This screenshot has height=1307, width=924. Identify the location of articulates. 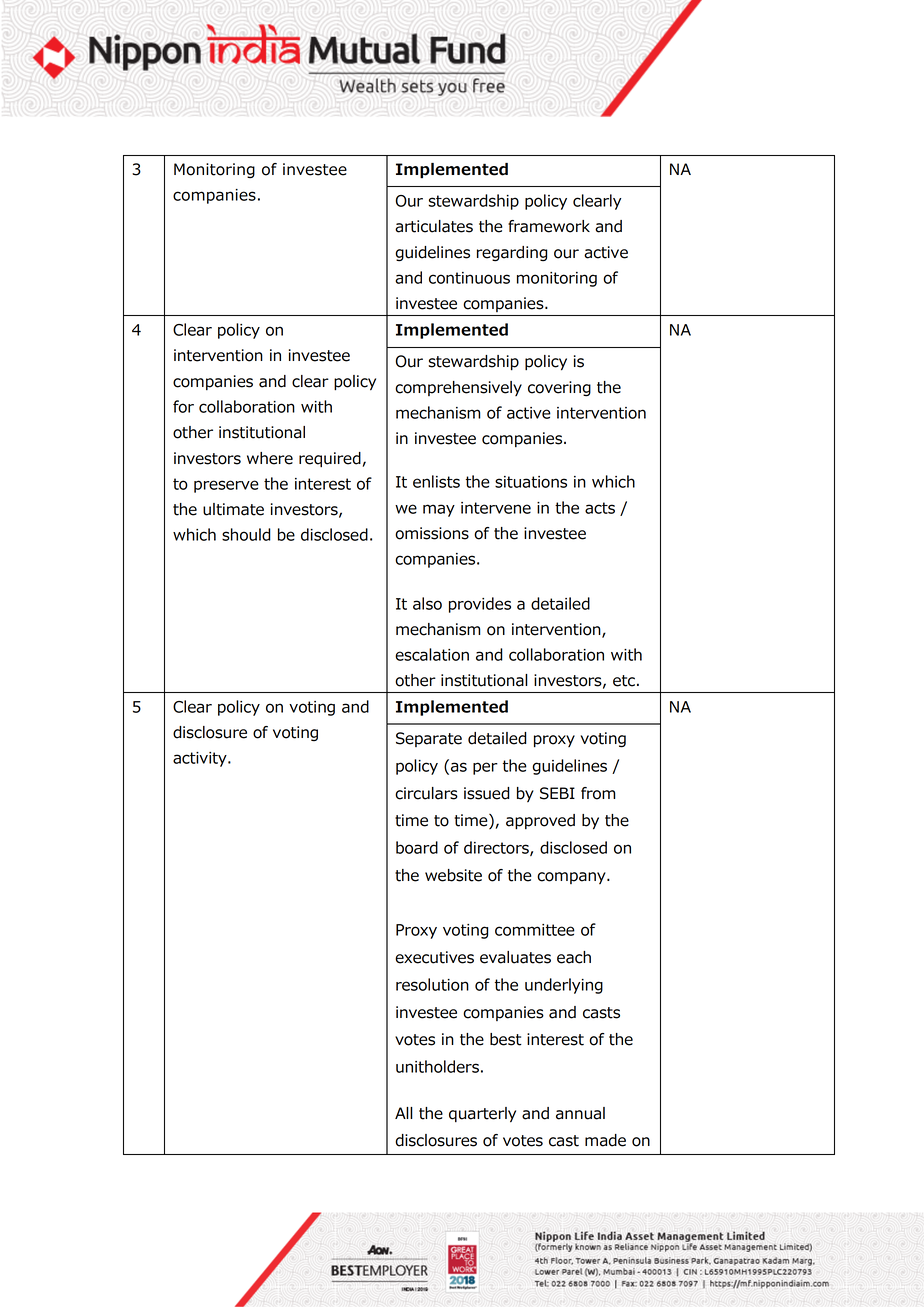
(434, 226).
